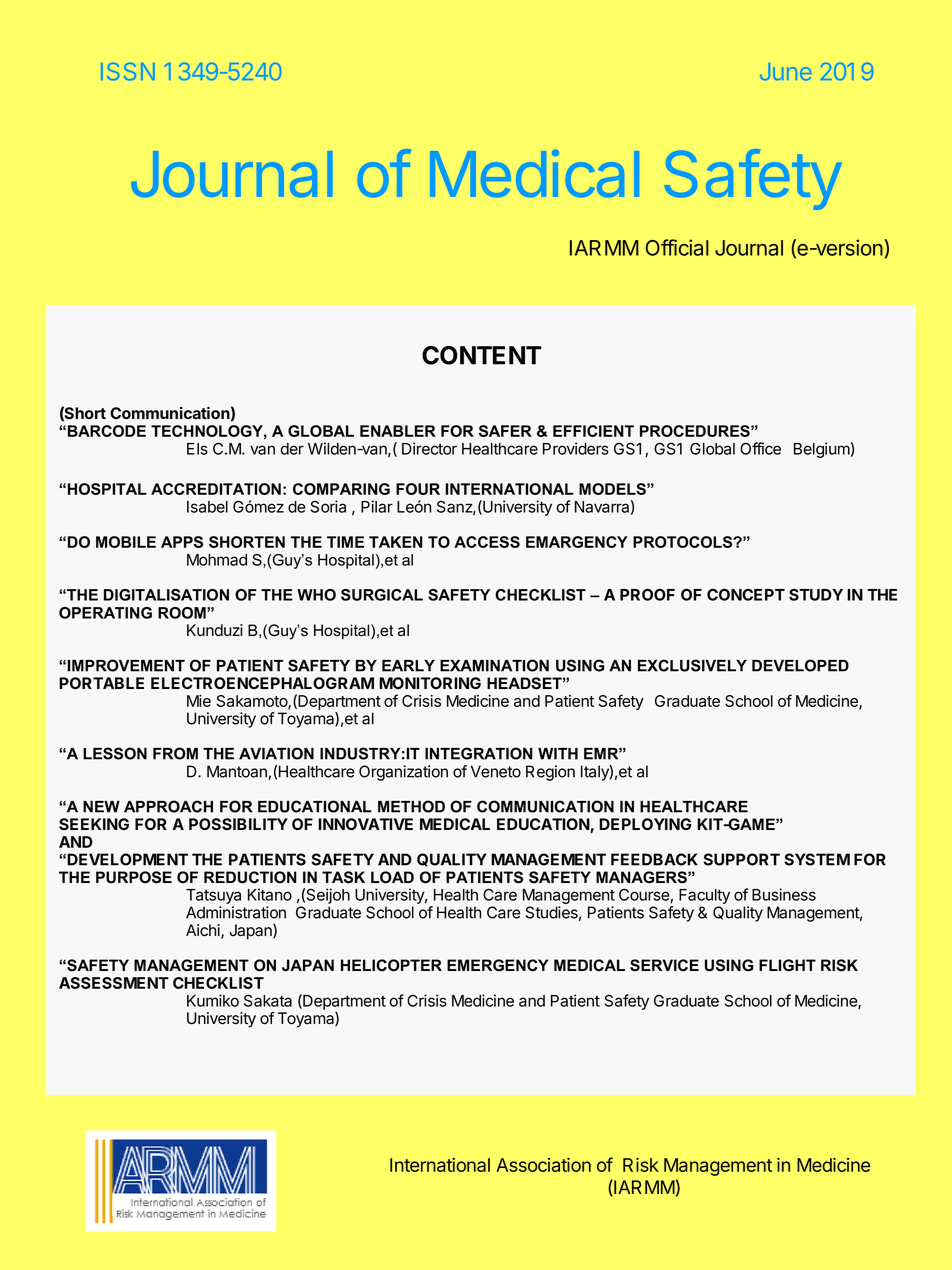 This screenshot has width=952, height=1270. I want to click on Office, so click(760, 448).
